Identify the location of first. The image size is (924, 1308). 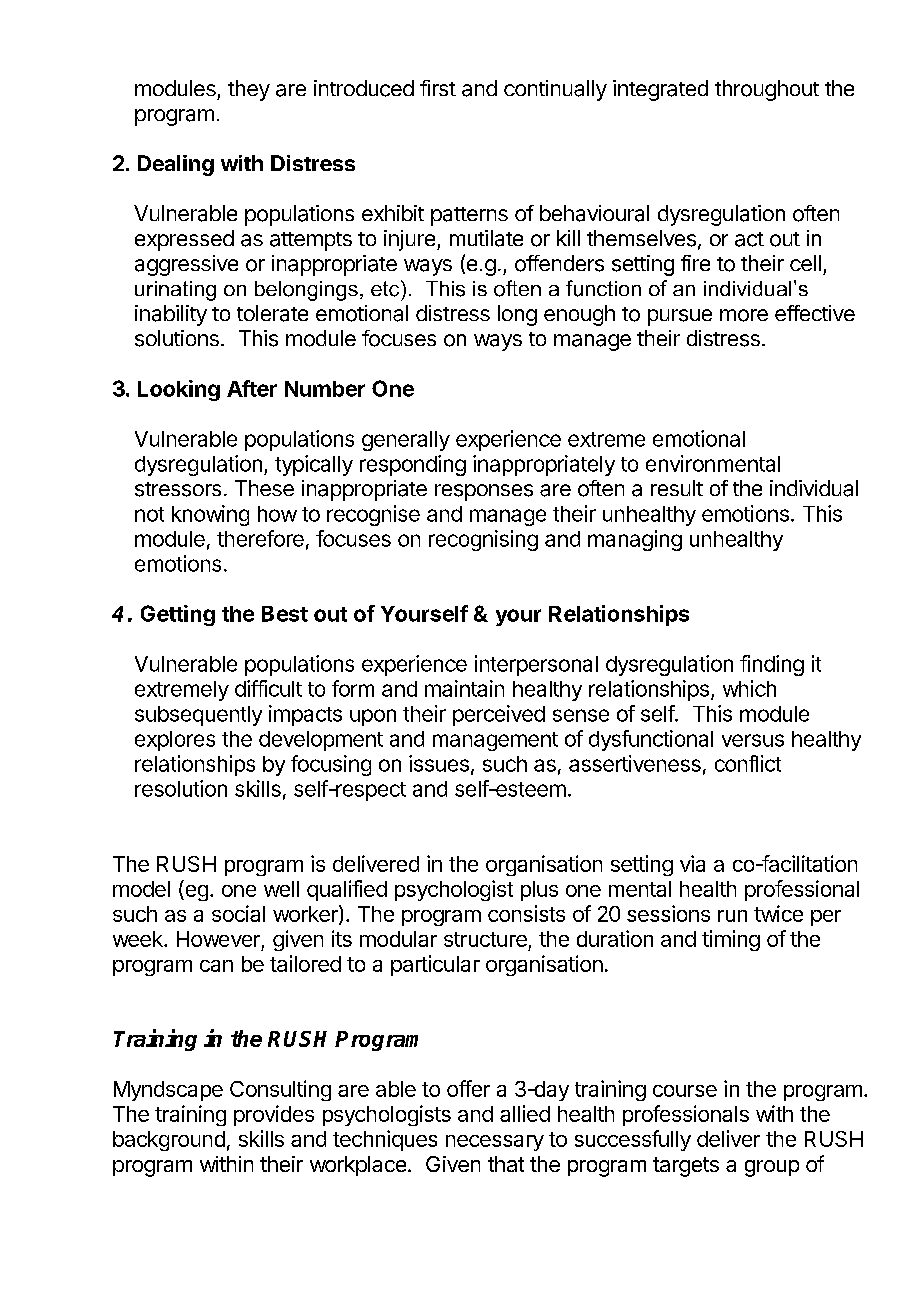
(438, 88).
